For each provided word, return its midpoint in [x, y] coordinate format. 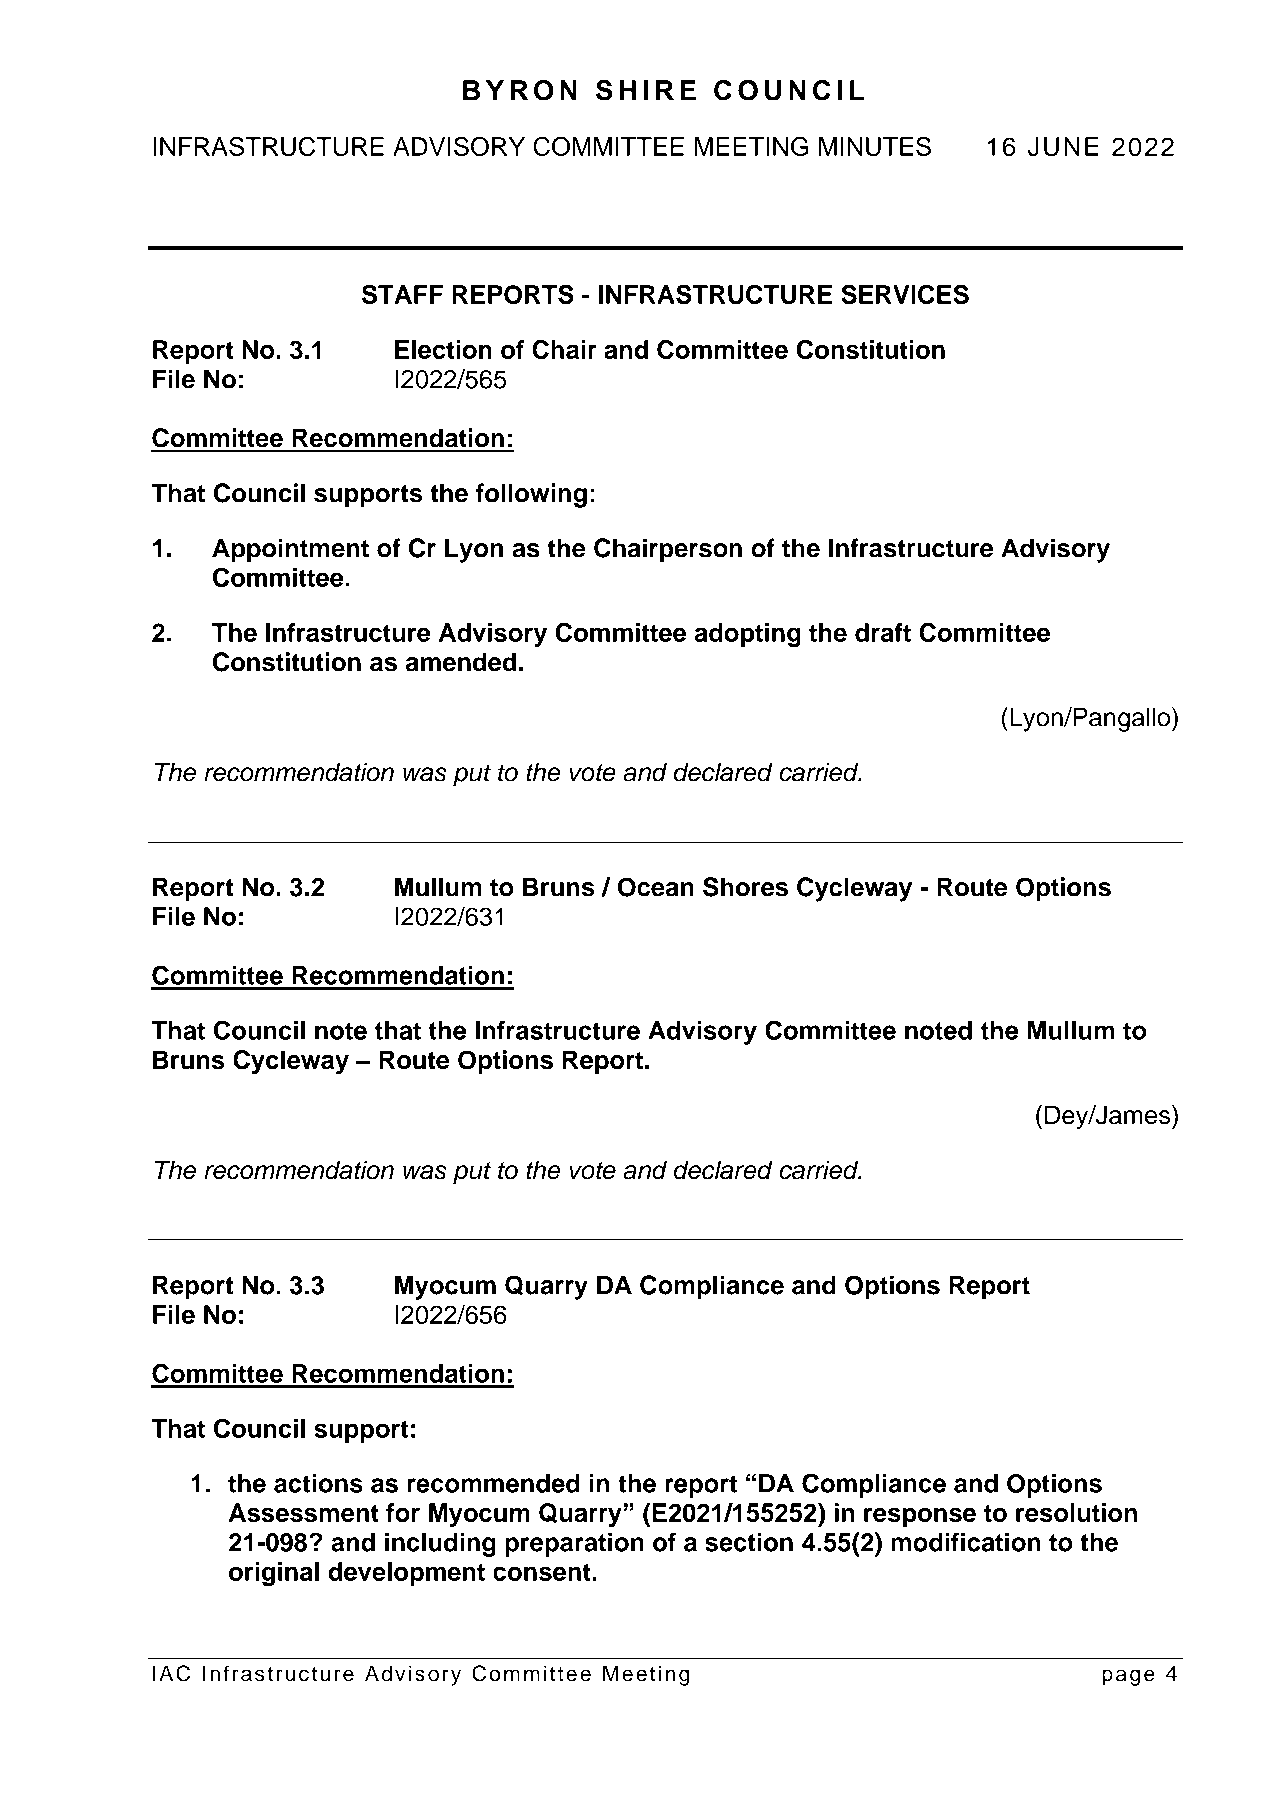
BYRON [520, 90]
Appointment [290, 550]
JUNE [1063, 146]
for [403, 1512]
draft [883, 632]
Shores [745, 887]
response [920, 1517]
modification [966, 1542]
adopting [747, 635]
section [749, 1542]
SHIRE [646, 90]
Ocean [656, 887]
